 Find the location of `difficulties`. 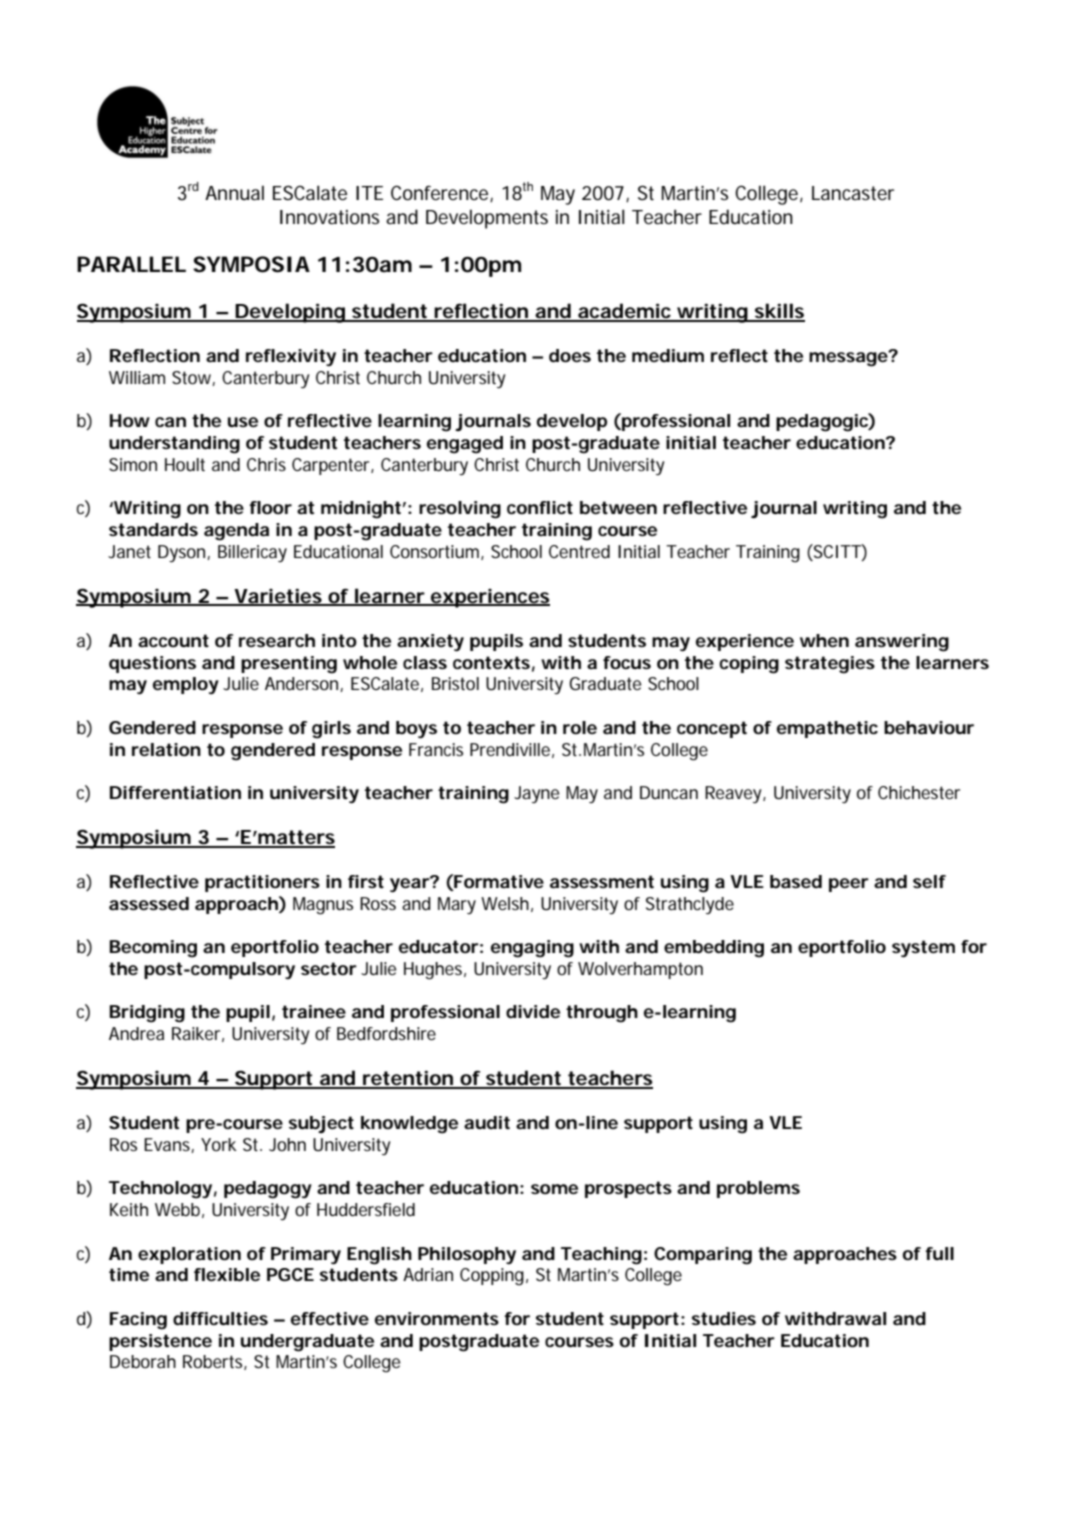

difficulties is located at coordinates (220, 1318).
